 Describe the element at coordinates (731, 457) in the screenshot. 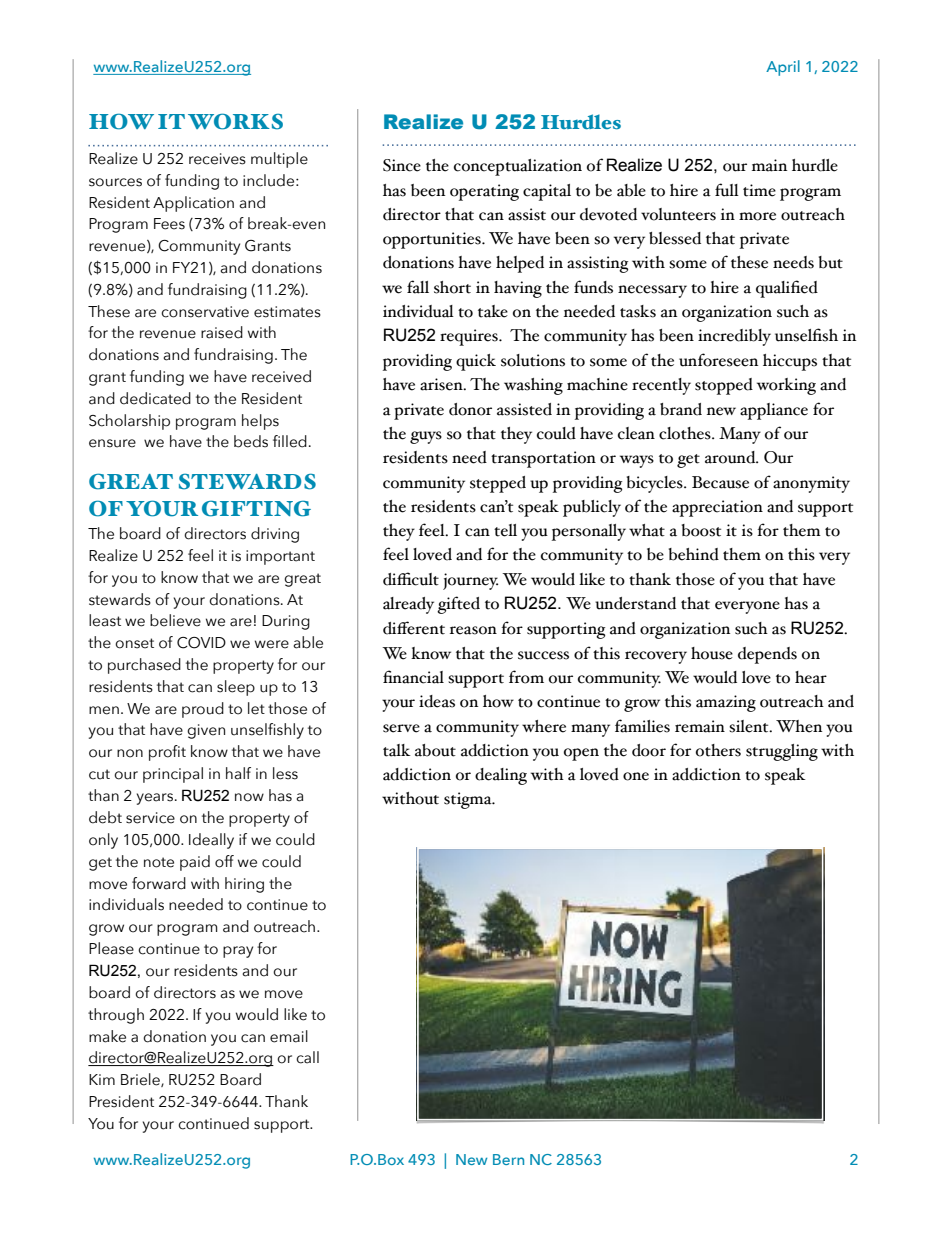

I see `around` at that location.
